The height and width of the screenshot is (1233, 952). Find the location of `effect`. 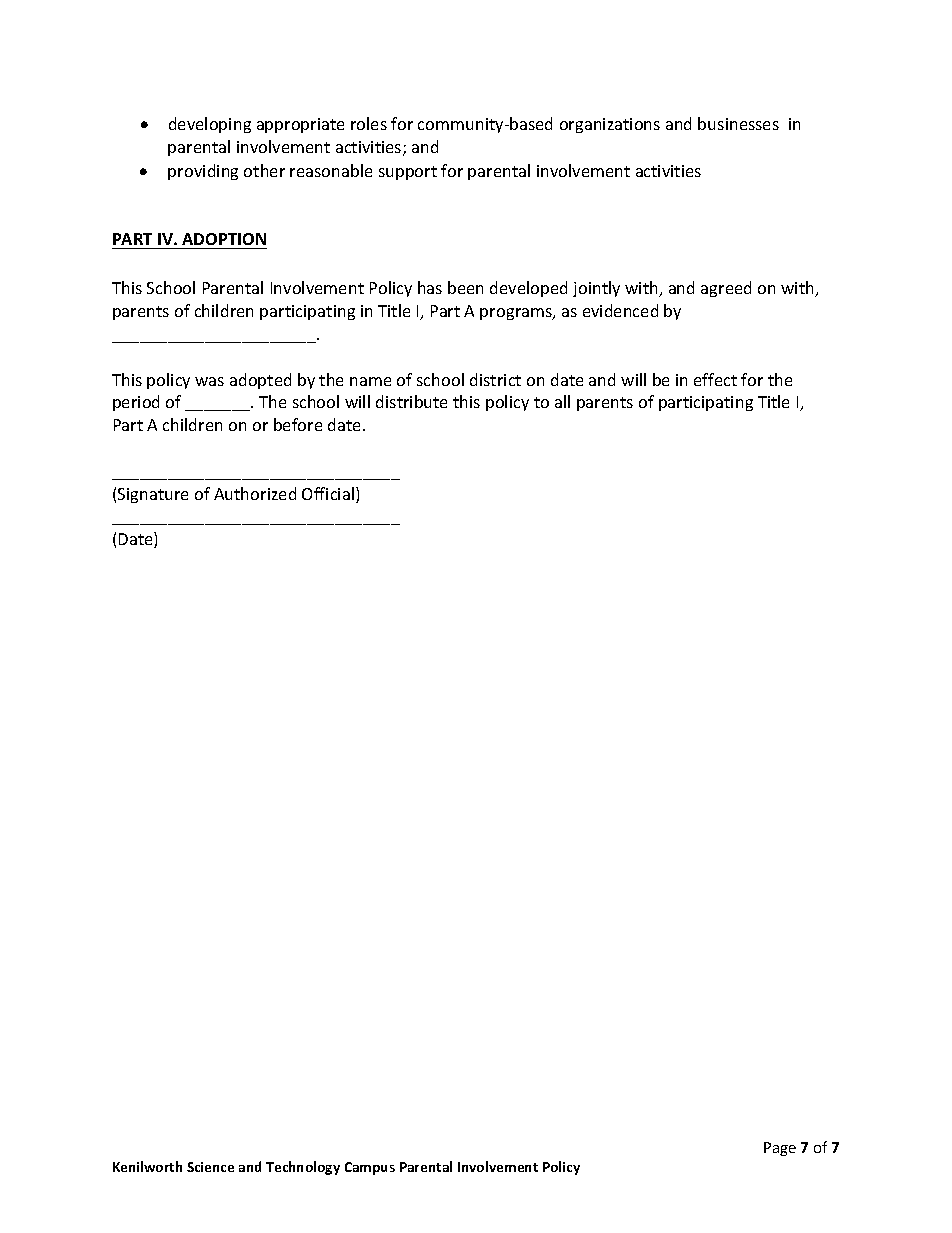

effect is located at coordinates (715, 379).
